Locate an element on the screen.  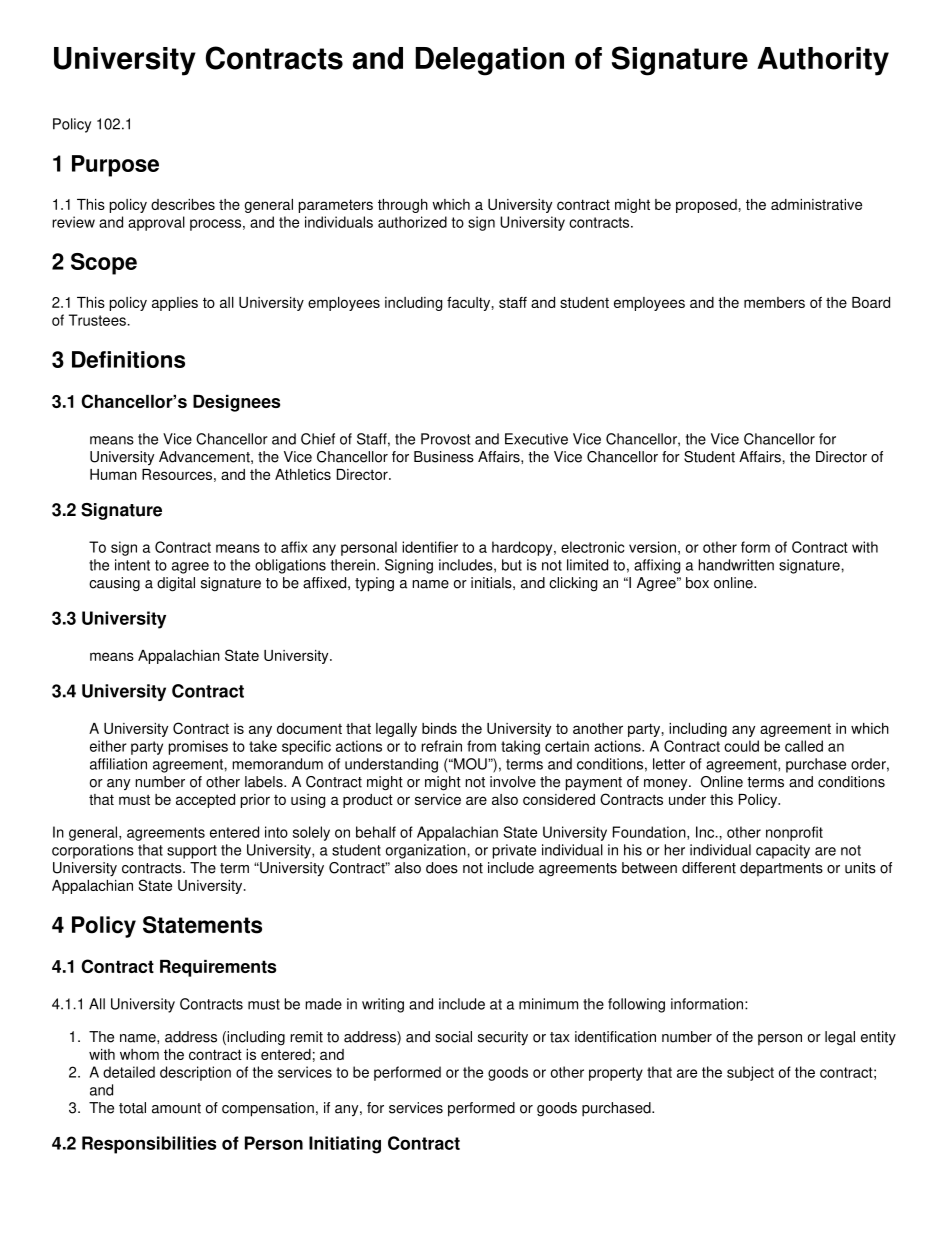
does is located at coordinates (442, 868).
